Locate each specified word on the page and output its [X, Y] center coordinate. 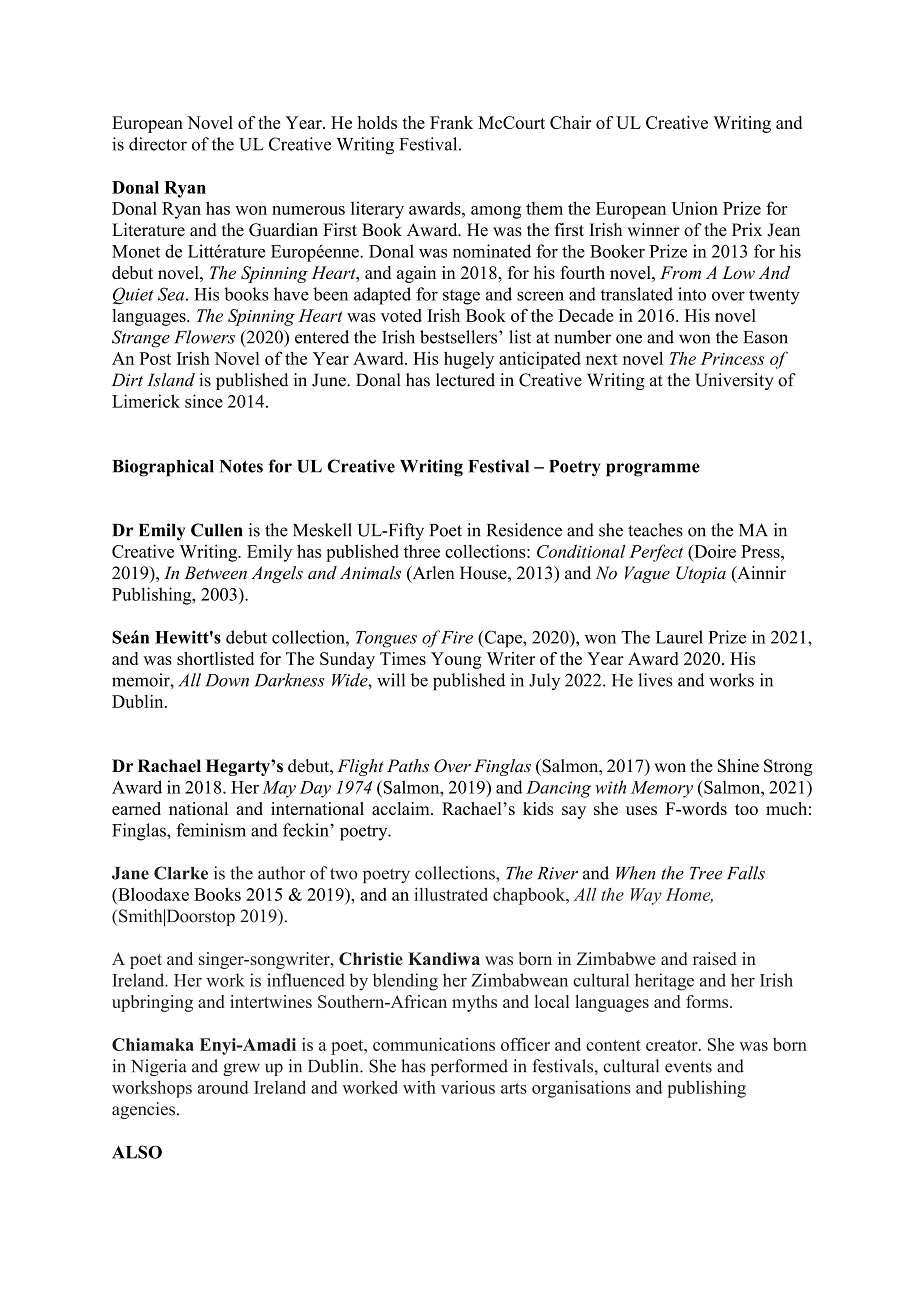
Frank [451, 122]
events [688, 1067]
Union [695, 208]
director [158, 144]
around [223, 1087]
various [468, 1087]
